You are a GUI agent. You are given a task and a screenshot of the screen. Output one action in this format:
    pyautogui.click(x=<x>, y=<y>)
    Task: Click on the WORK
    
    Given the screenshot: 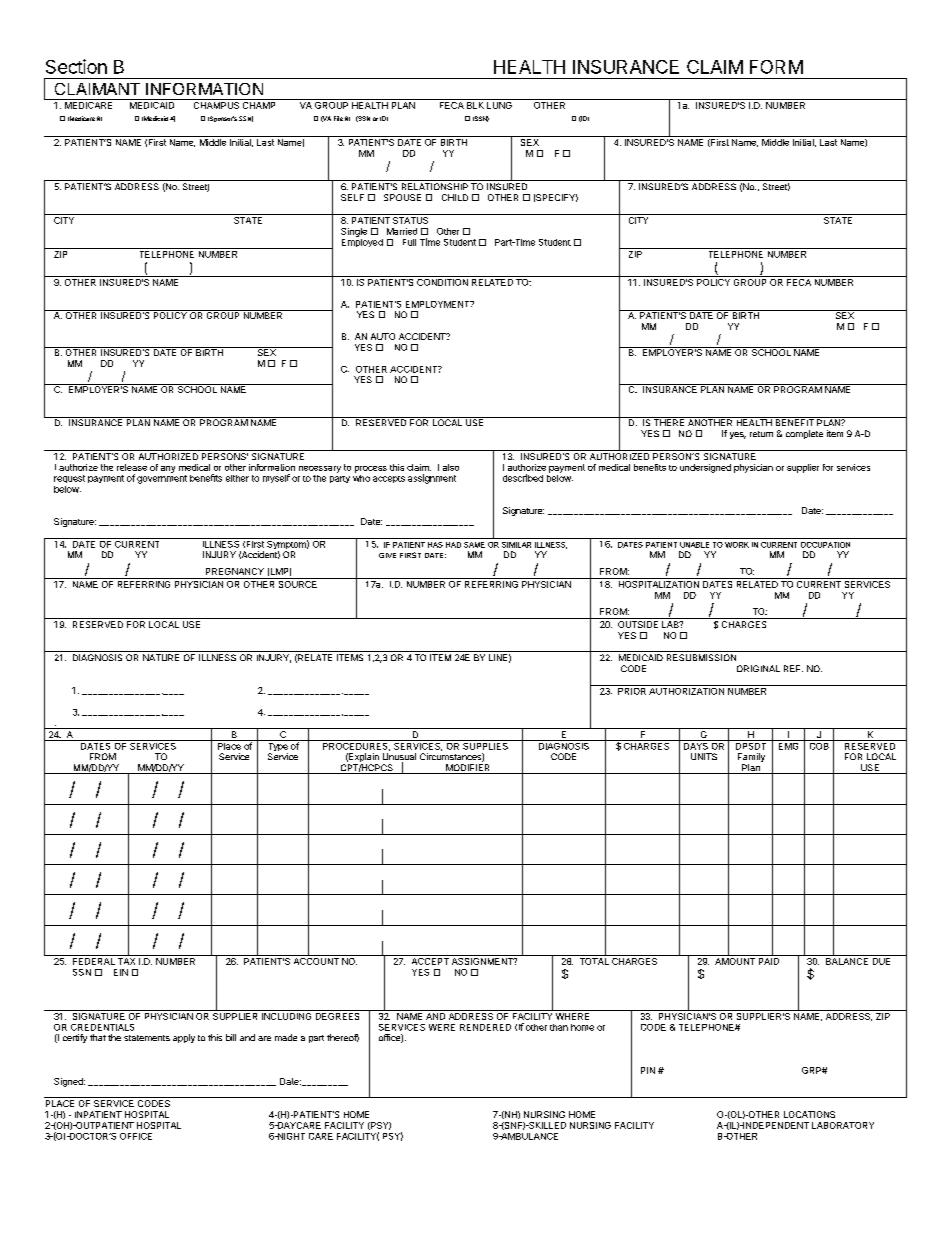 What is the action you would take?
    pyautogui.click(x=737, y=545)
